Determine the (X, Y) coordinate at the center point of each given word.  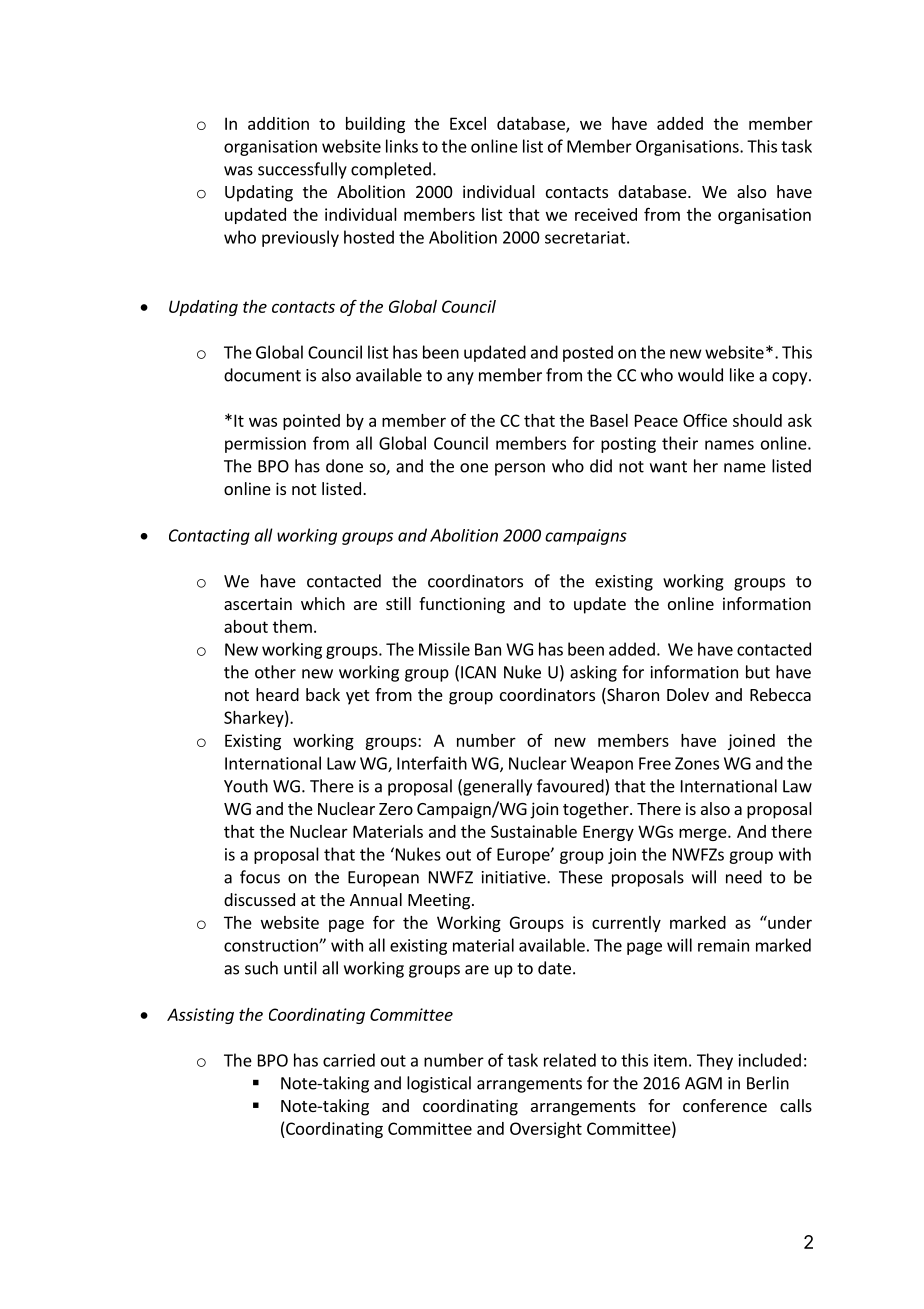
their (680, 443)
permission (265, 445)
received (606, 214)
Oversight (546, 1130)
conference (725, 1105)
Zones (697, 763)
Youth (246, 786)
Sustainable (534, 831)
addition (278, 123)
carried (349, 1060)
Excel (468, 123)
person (520, 469)
